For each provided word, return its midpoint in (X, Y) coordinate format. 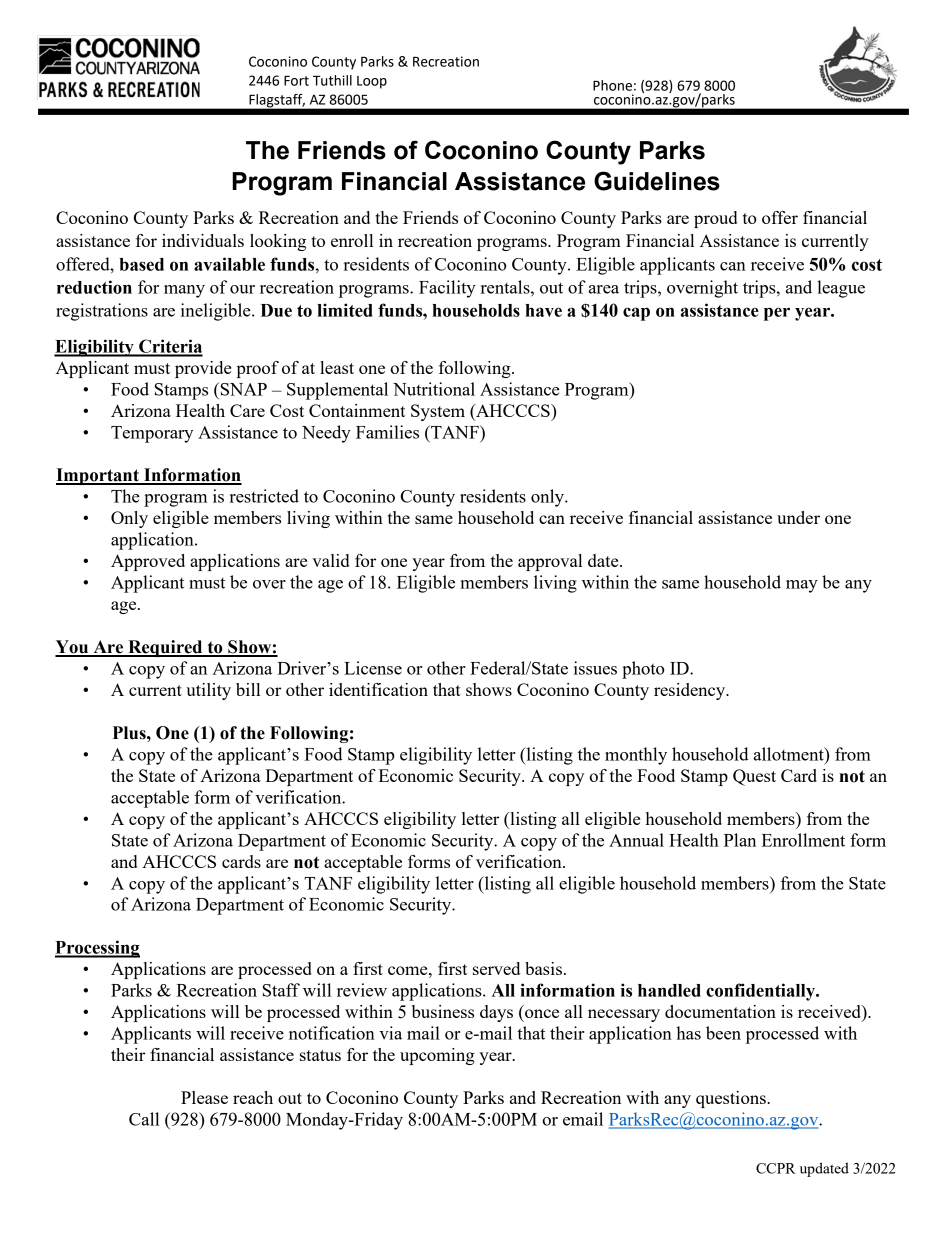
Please (204, 1097)
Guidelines (657, 181)
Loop (372, 82)
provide (203, 369)
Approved (148, 562)
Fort (296, 80)
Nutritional (434, 389)
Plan (740, 840)
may (802, 586)
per (777, 314)
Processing (97, 949)
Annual (636, 840)
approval (550, 562)
